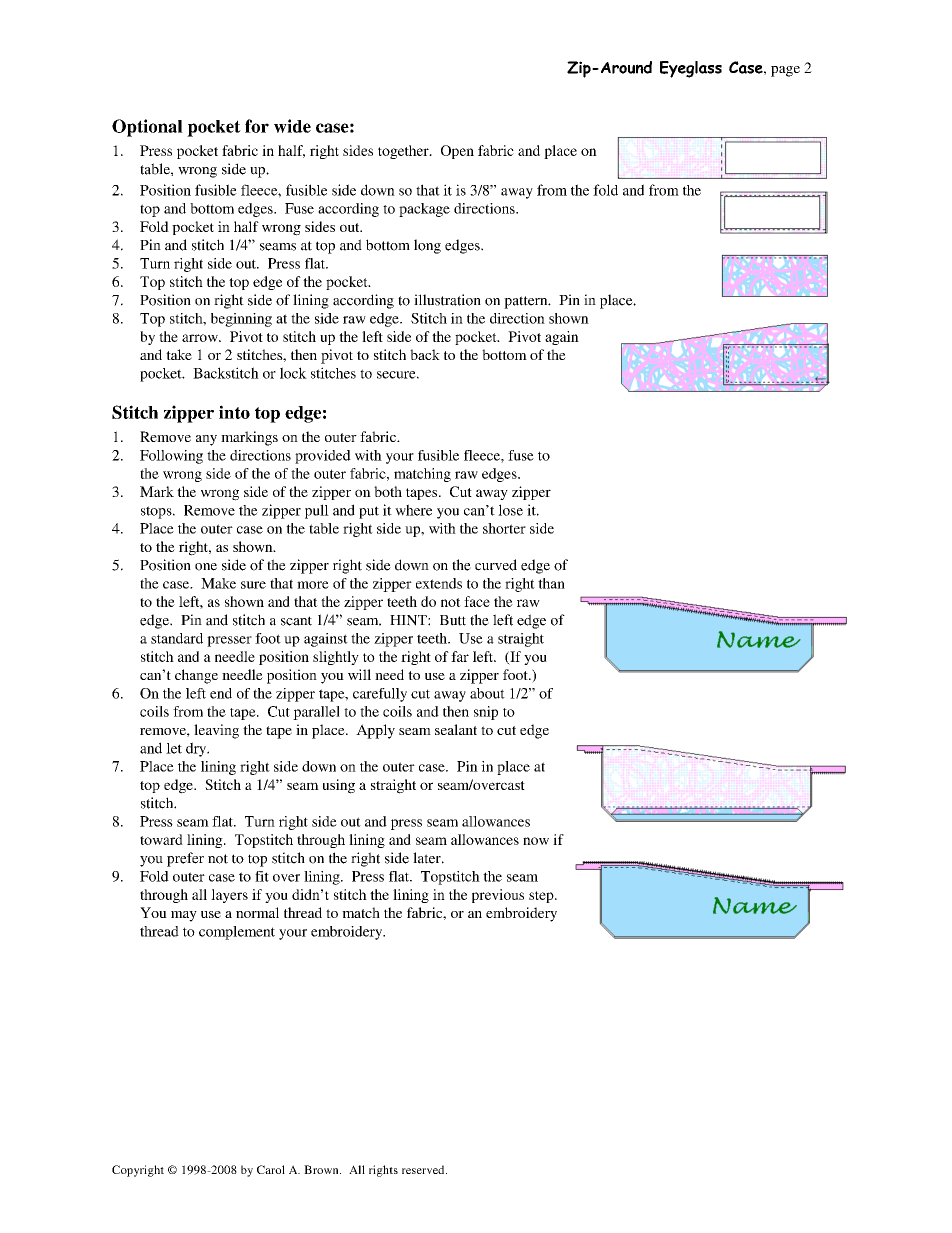 The width and height of the page is (952, 1233). Describe the element at coordinates (179, 354) in the page. I see `take` at that location.
